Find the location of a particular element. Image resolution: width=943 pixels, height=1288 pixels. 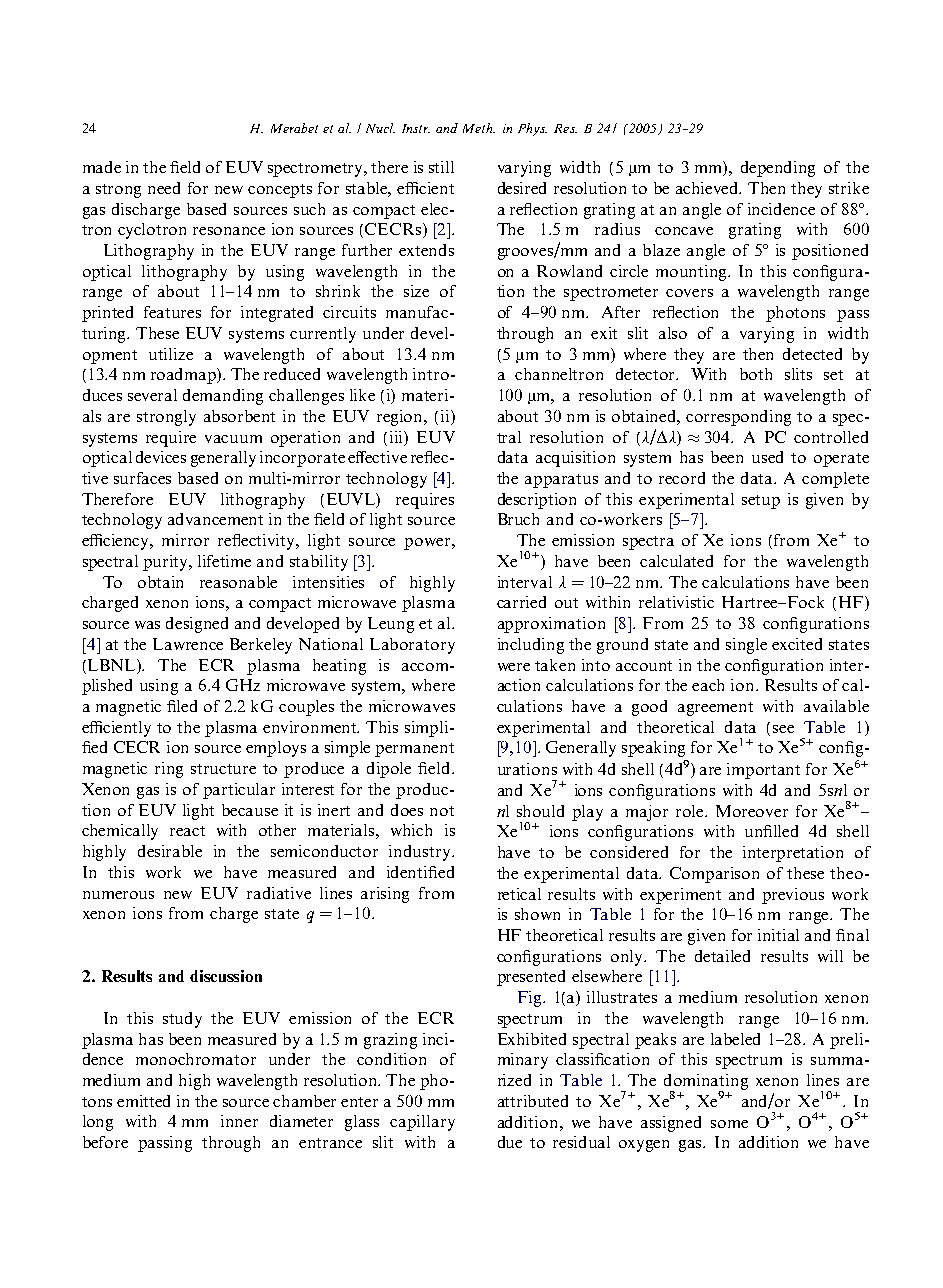

not is located at coordinates (442, 811).
